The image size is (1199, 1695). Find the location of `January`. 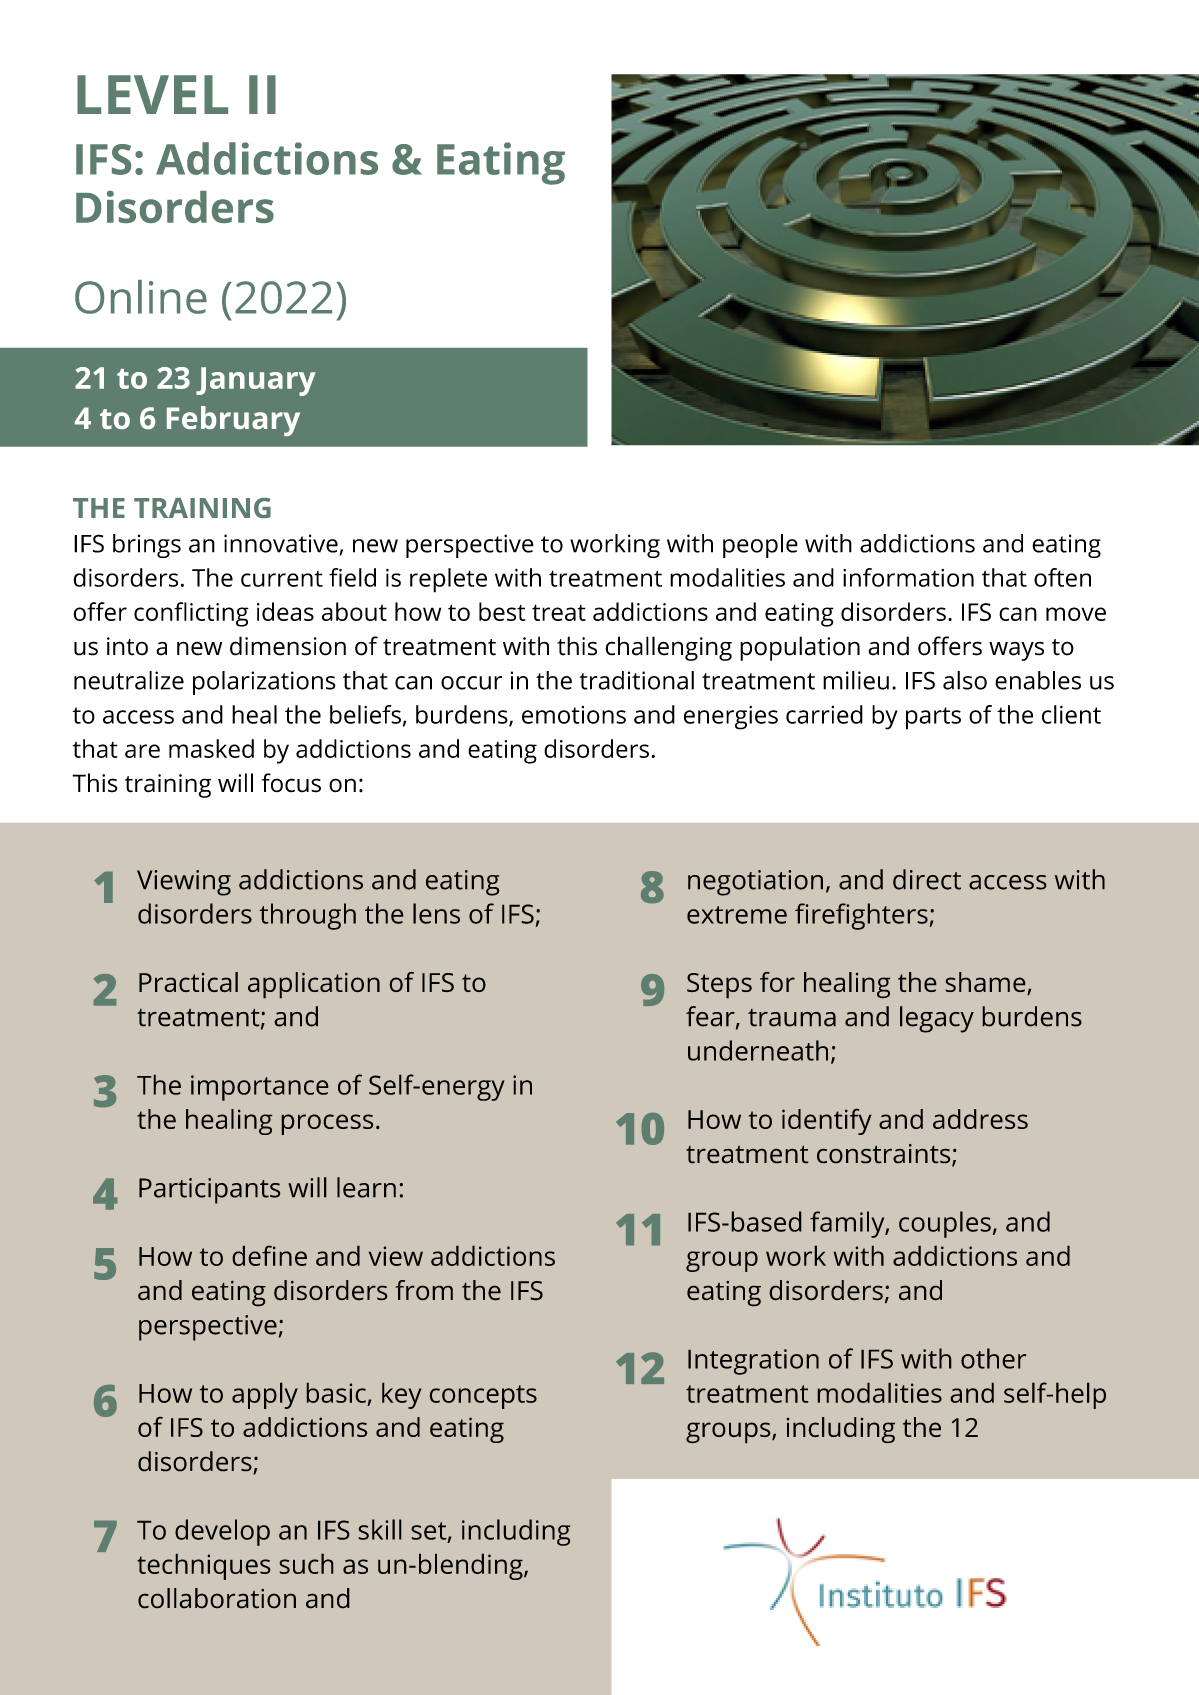

January is located at coordinates (256, 381).
